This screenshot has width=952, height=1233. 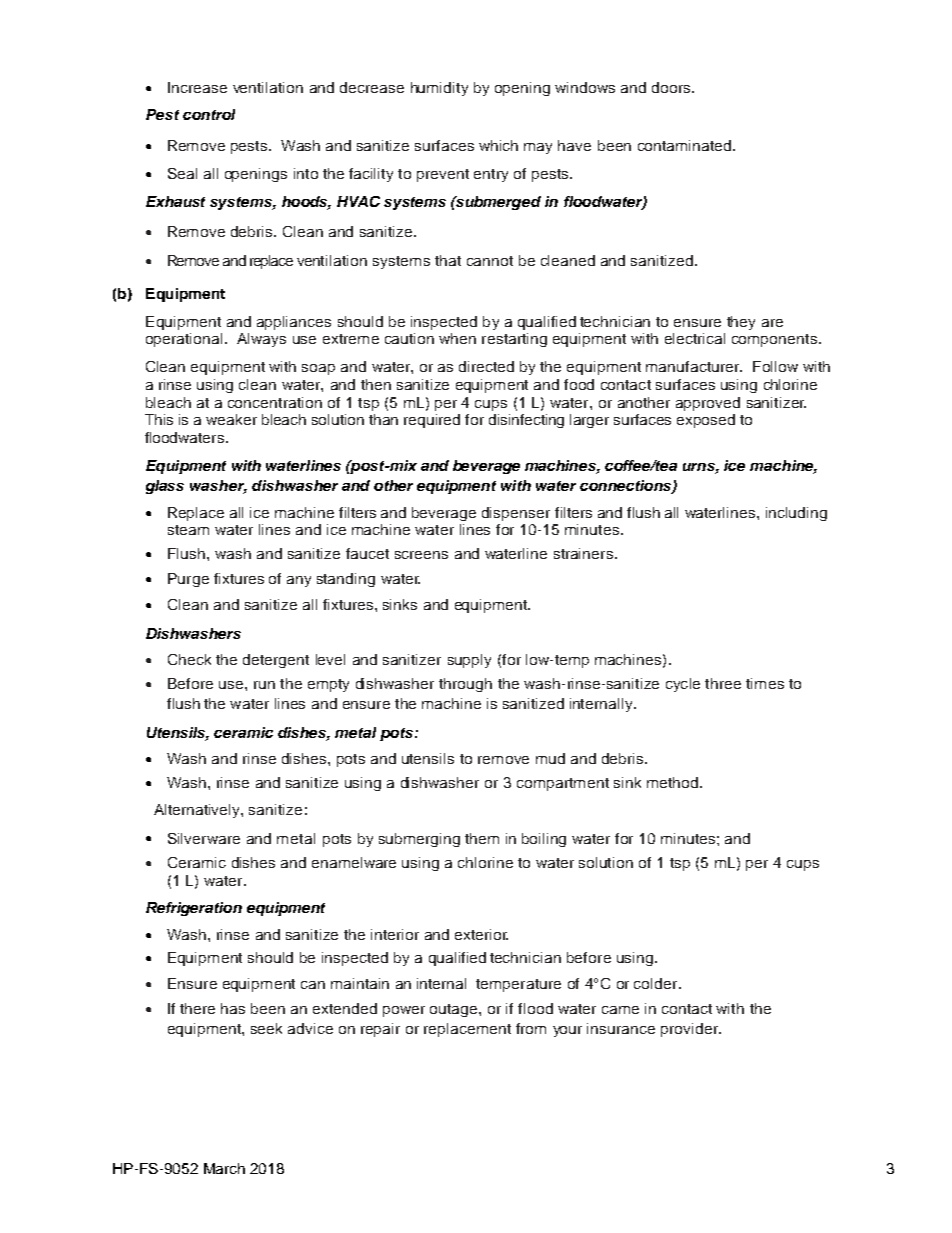 What do you see at coordinates (723, 683) in the screenshot?
I see `three` at bounding box center [723, 683].
